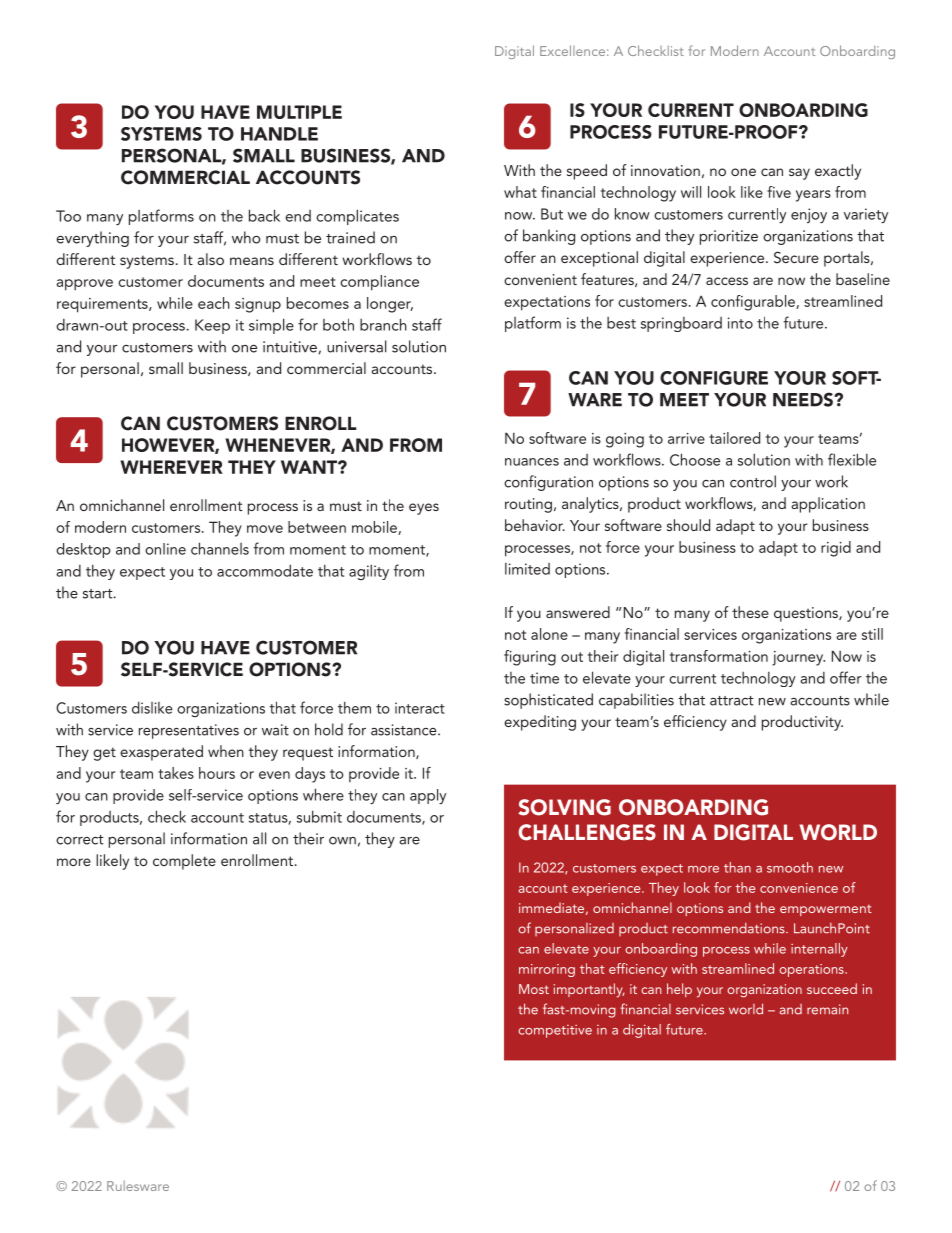  Describe the element at coordinates (572, 50) in the image. I see `Excellence` at that location.
